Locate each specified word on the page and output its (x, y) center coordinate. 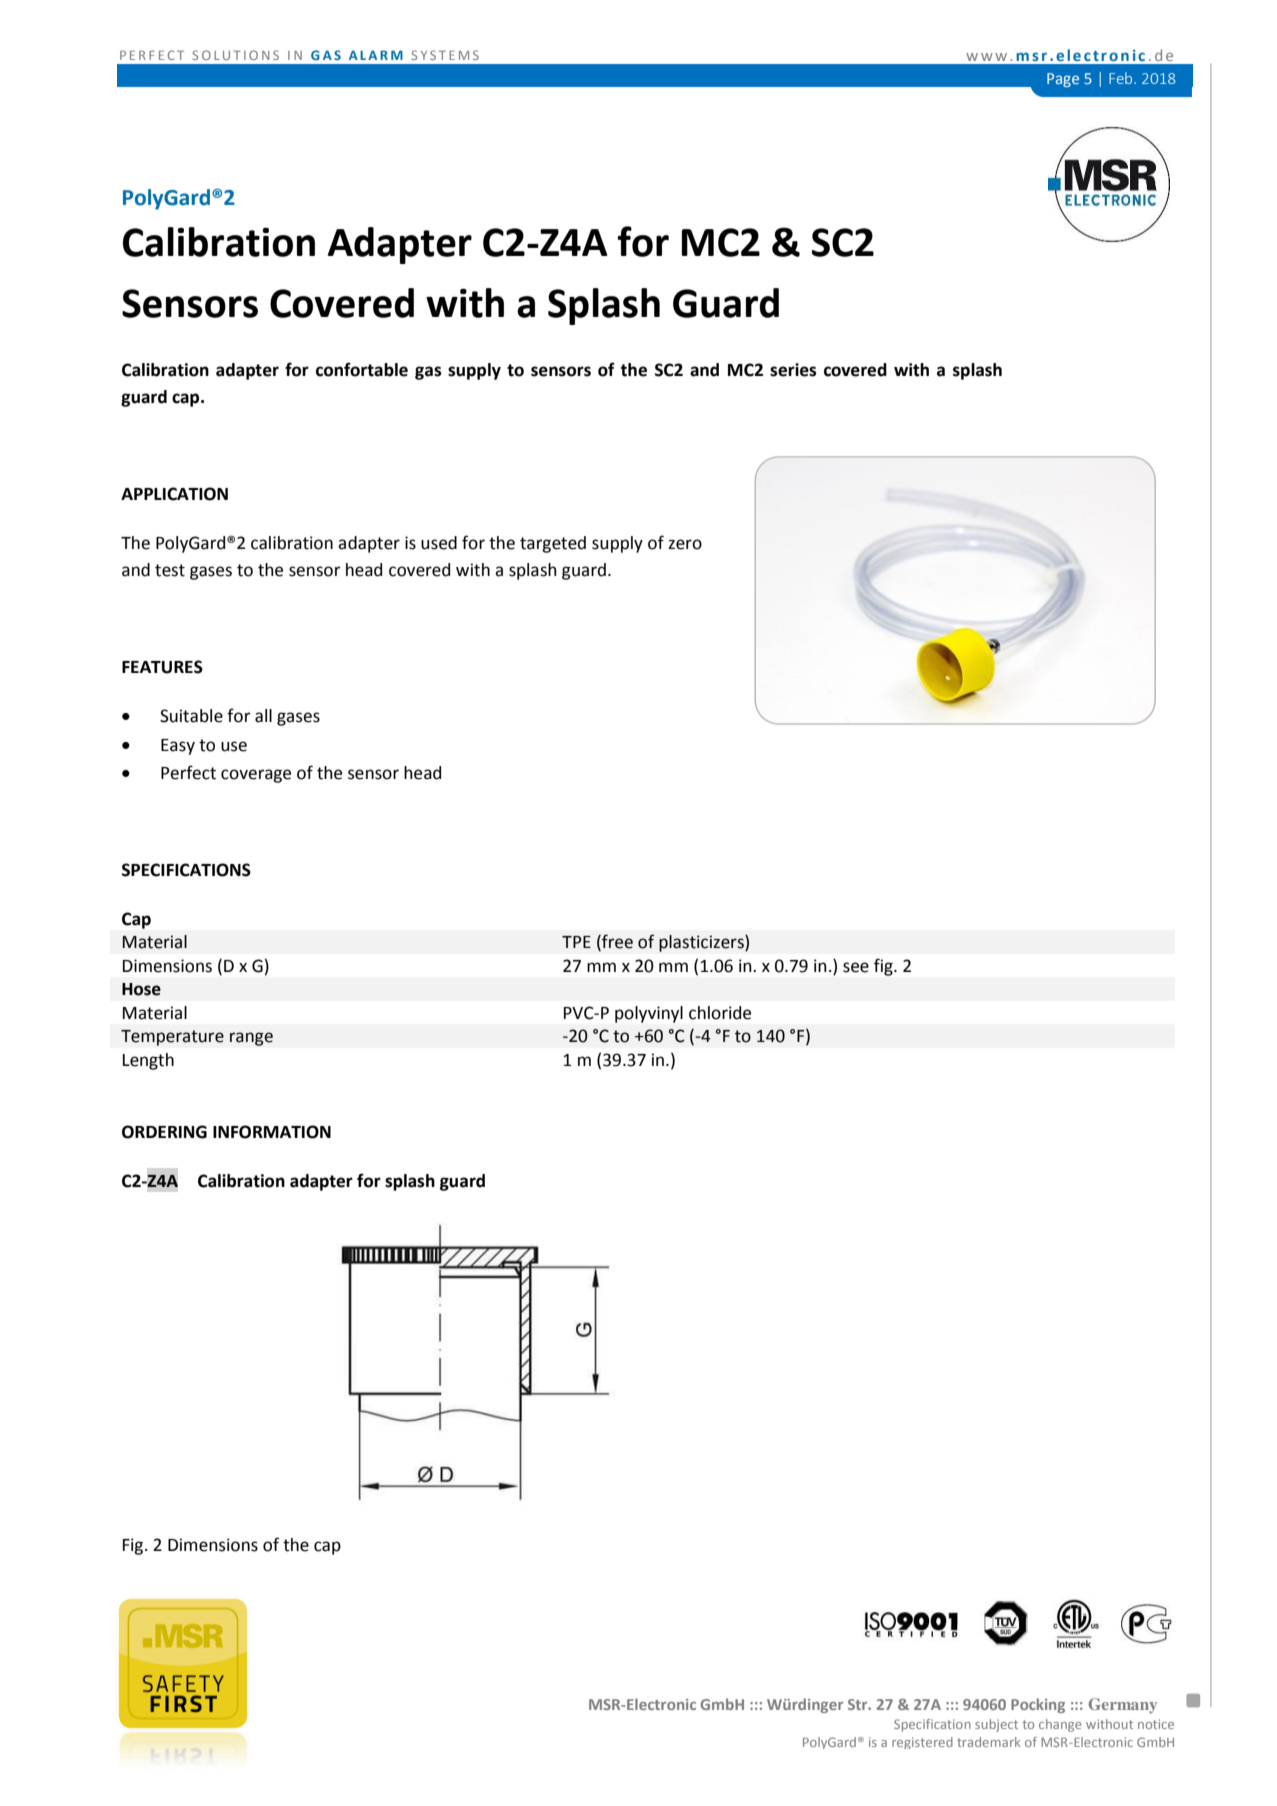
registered (922, 1743)
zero (685, 544)
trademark (988, 1742)
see (856, 967)
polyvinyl (649, 1014)
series (793, 370)
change (1060, 1725)
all (263, 716)
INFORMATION (272, 1132)
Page (1063, 80)
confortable (362, 369)
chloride (720, 1013)
